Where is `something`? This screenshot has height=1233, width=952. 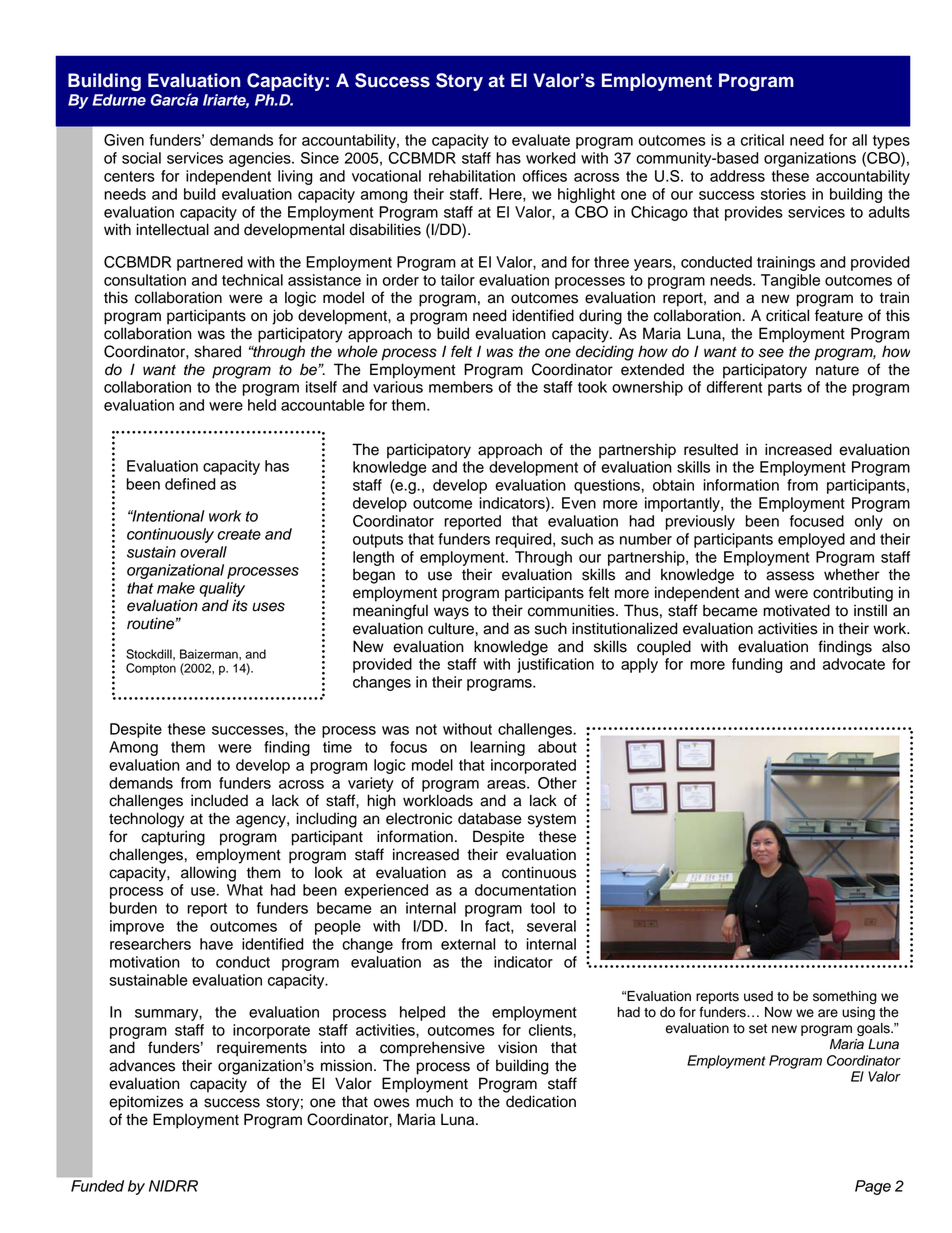 something is located at coordinates (845, 997).
